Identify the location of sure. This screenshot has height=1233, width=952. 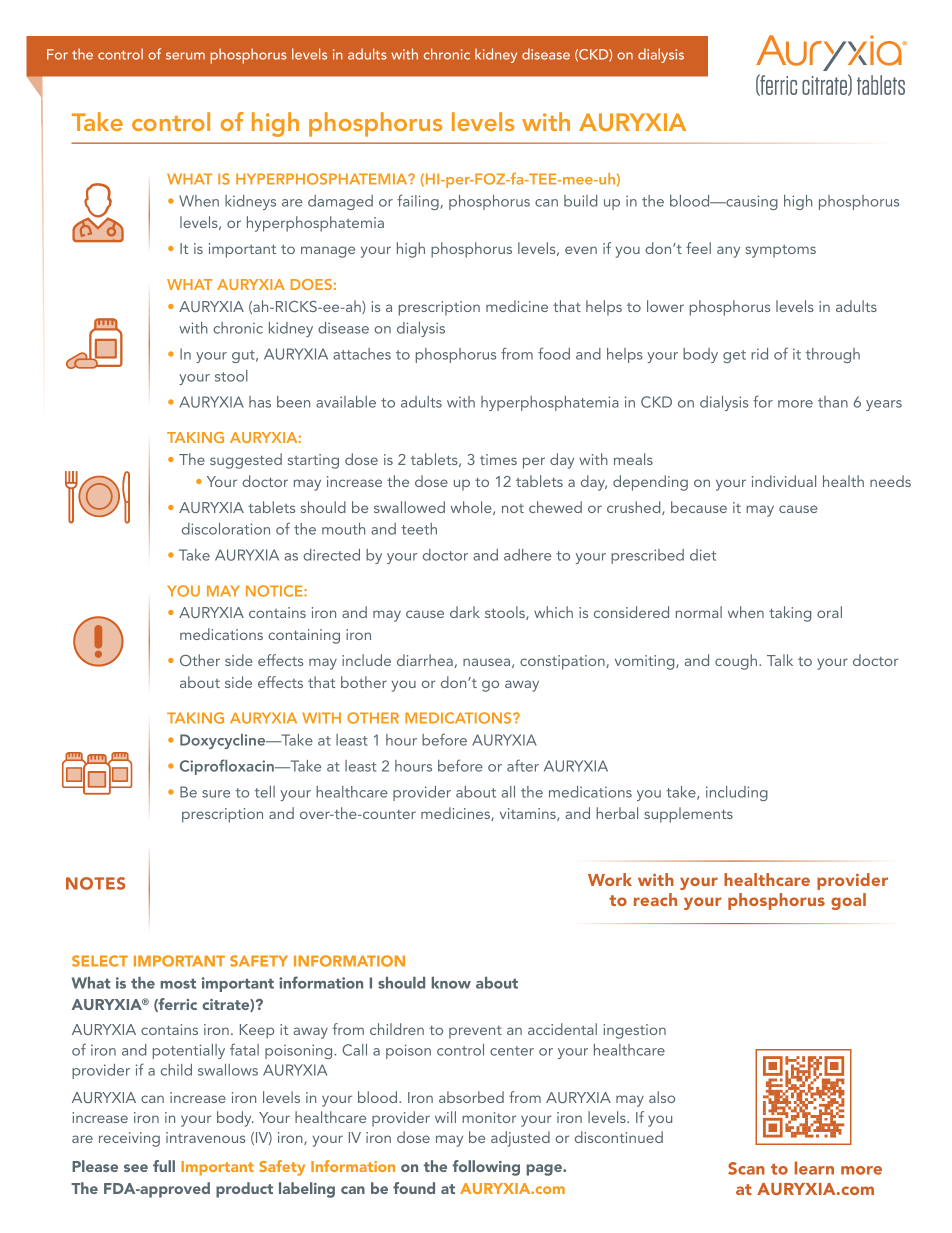
(216, 794).
